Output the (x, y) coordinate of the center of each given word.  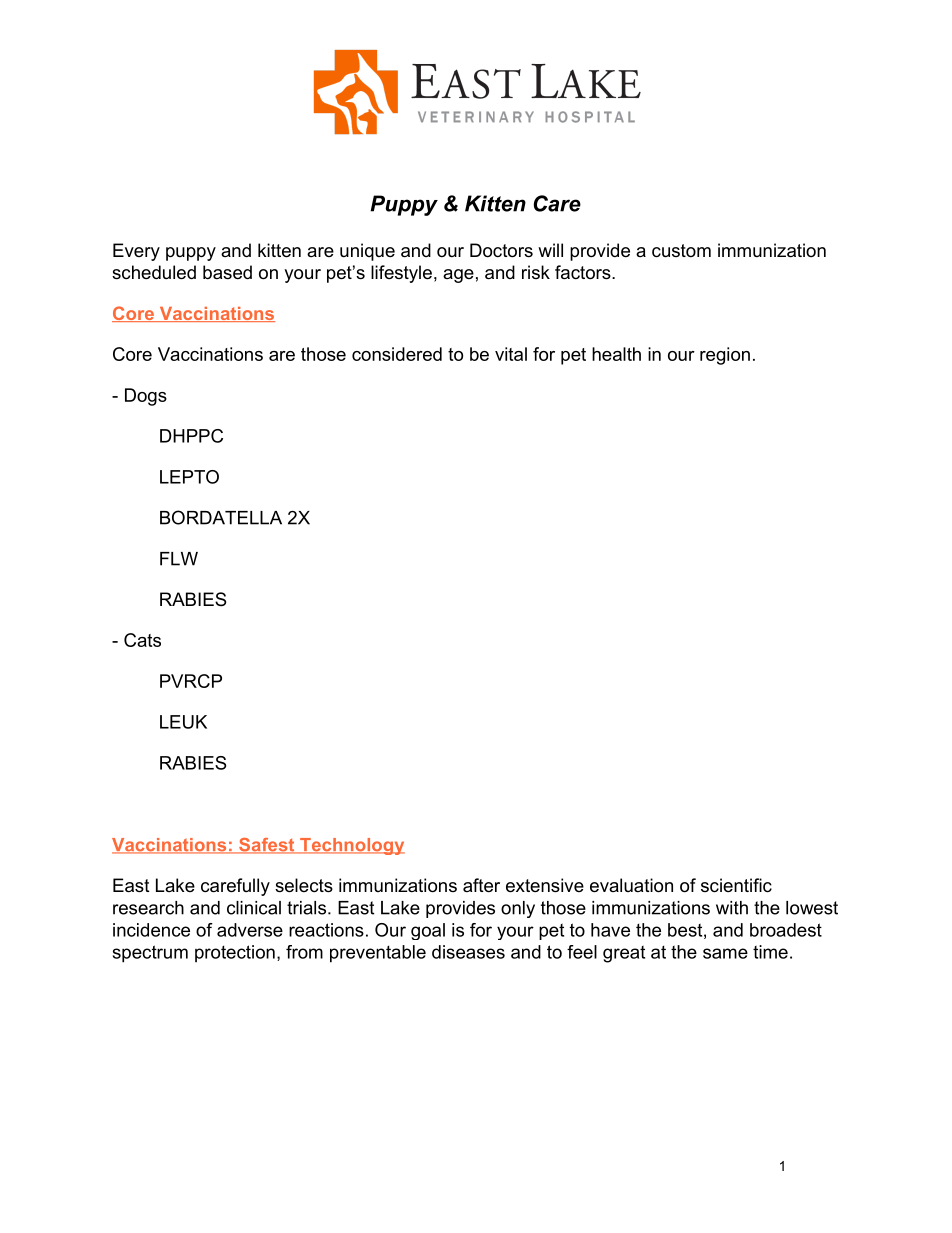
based (227, 272)
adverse (250, 930)
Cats (142, 640)
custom (681, 251)
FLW (179, 559)
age (458, 276)
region (725, 356)
